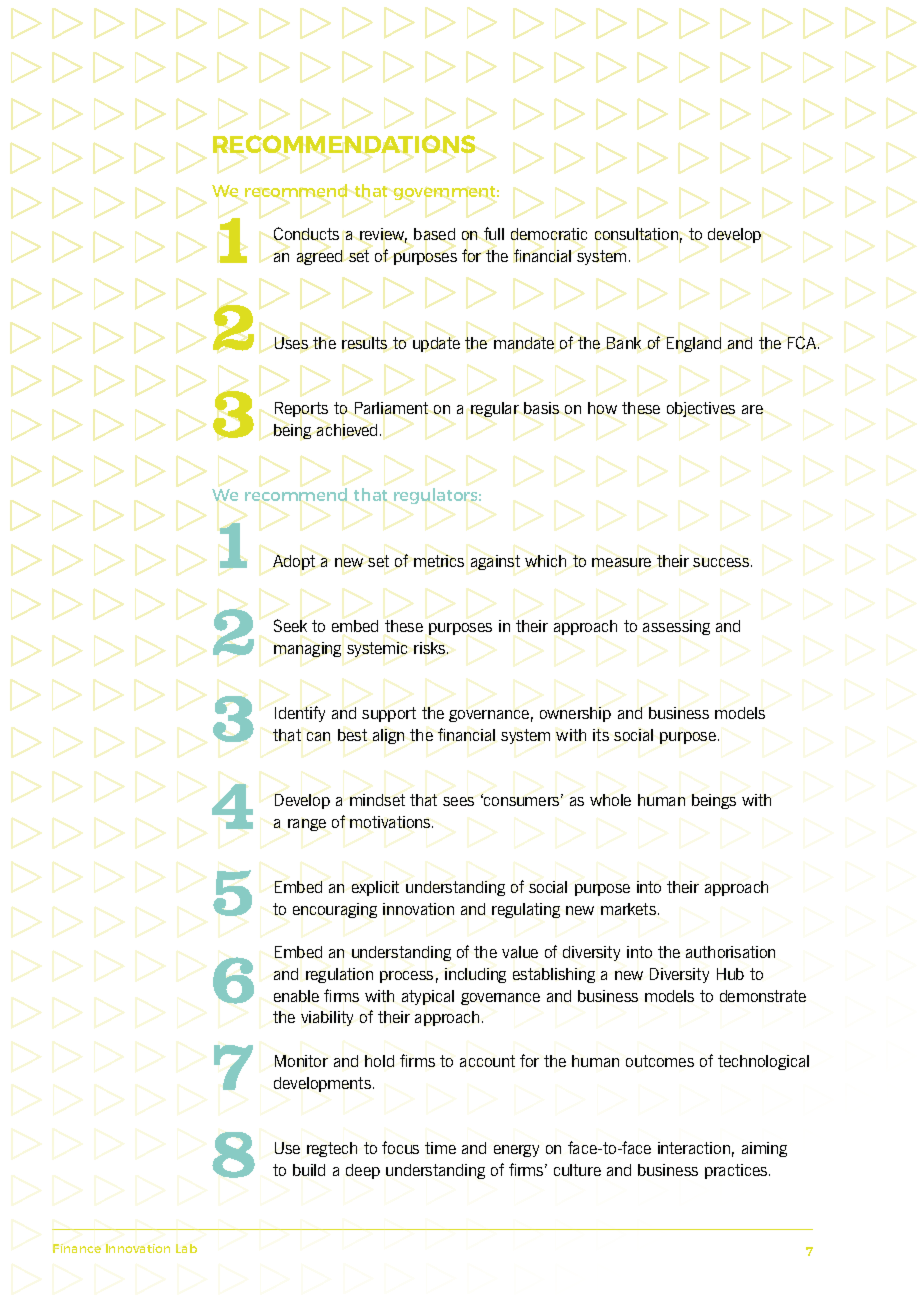 The image size is (924, 1308). Describe the element at coordinates (721, 562) in the screenshot. I see `success` at that location.
